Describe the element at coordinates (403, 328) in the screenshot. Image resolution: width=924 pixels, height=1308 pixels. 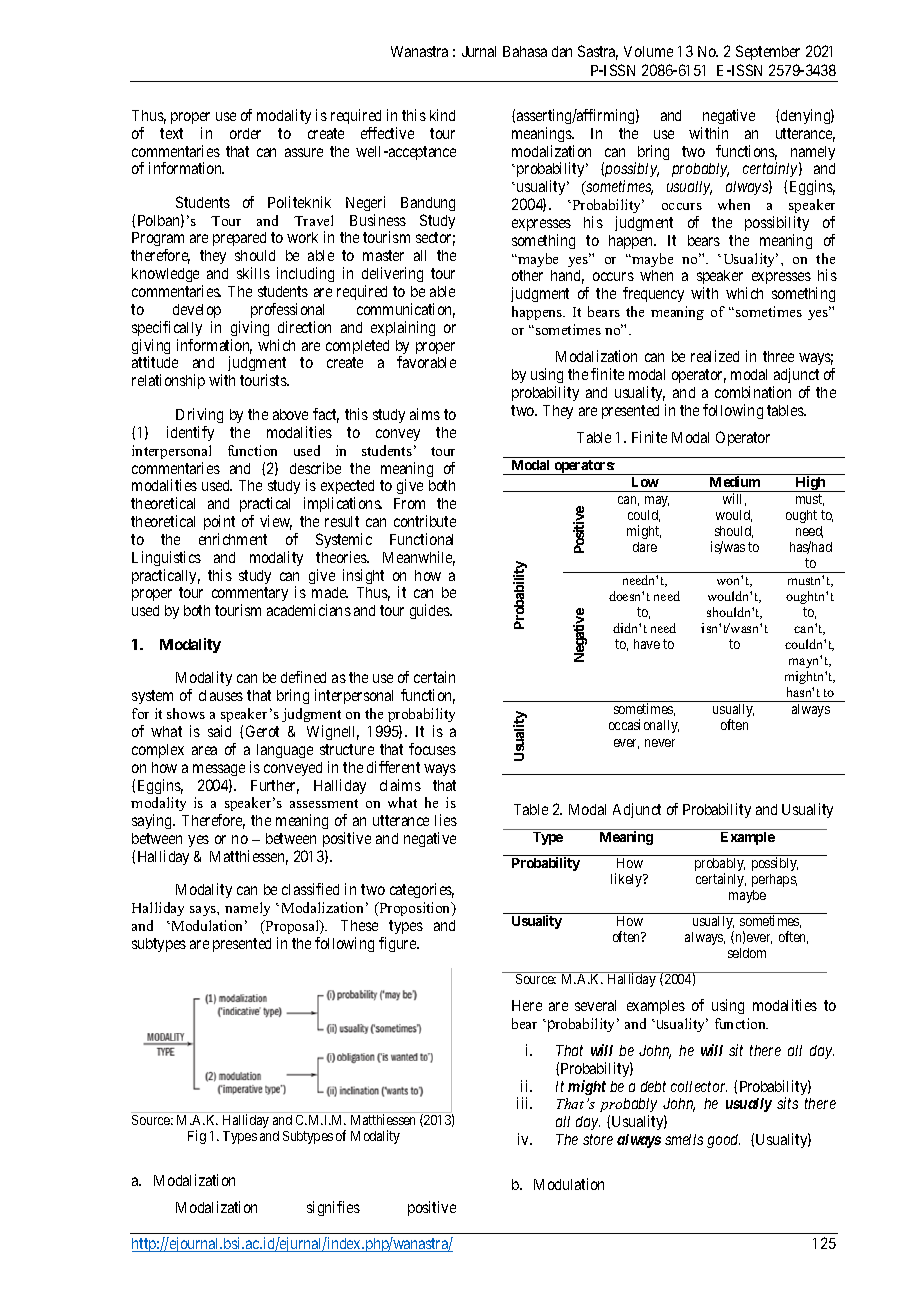
I see `explaining` at that location.
